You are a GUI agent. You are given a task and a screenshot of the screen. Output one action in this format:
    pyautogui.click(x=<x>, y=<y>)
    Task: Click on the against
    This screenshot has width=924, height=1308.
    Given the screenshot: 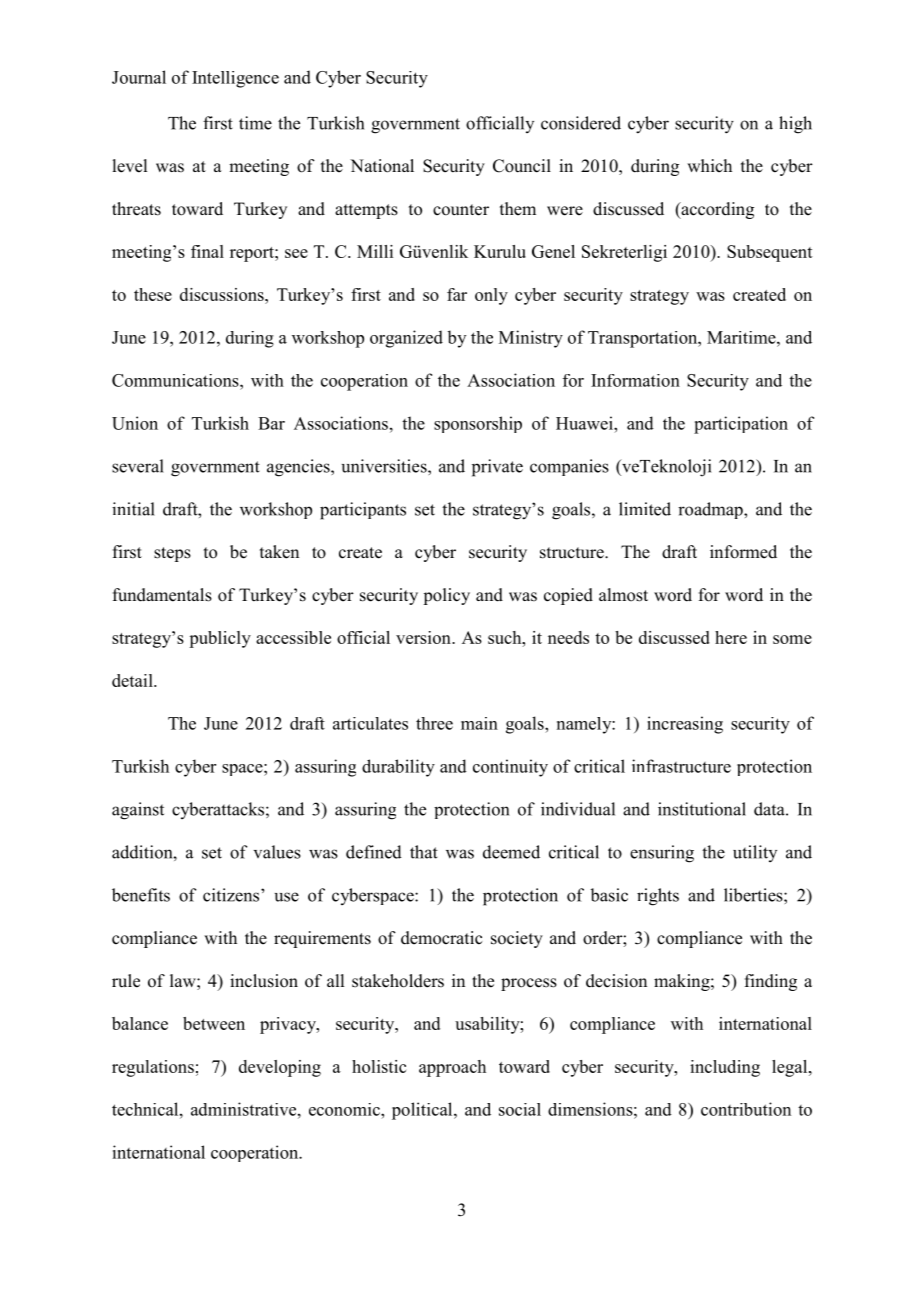 What is the action you would take?
    pyautogui.click(x=138, y=811)
